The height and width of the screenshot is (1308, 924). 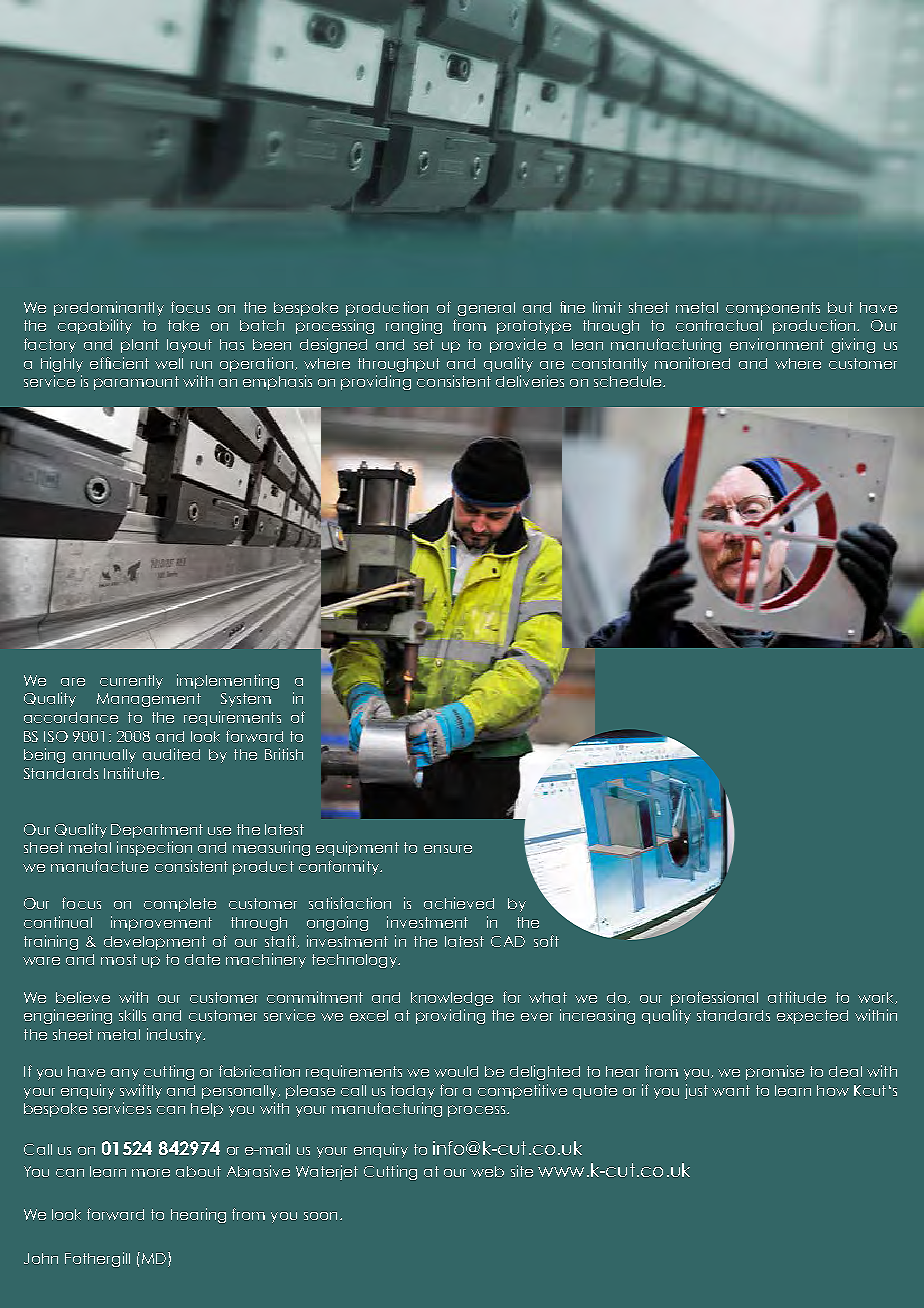 What do you see at coordinates (797, 997) in the screenshot?
I see `attitude` at bounding box center [797, 997].
